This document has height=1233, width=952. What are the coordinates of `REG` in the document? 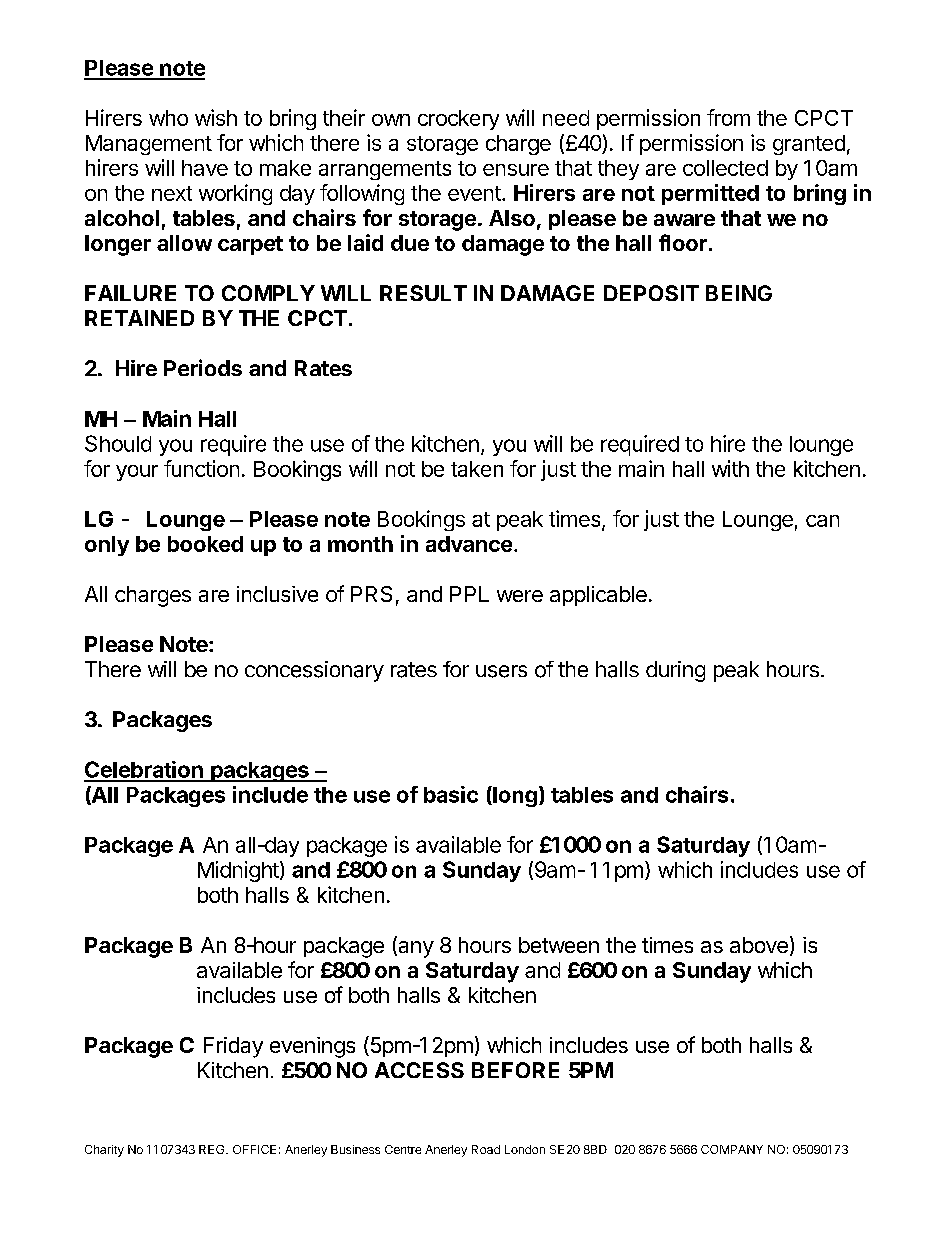 It's located at (213, 1149).
